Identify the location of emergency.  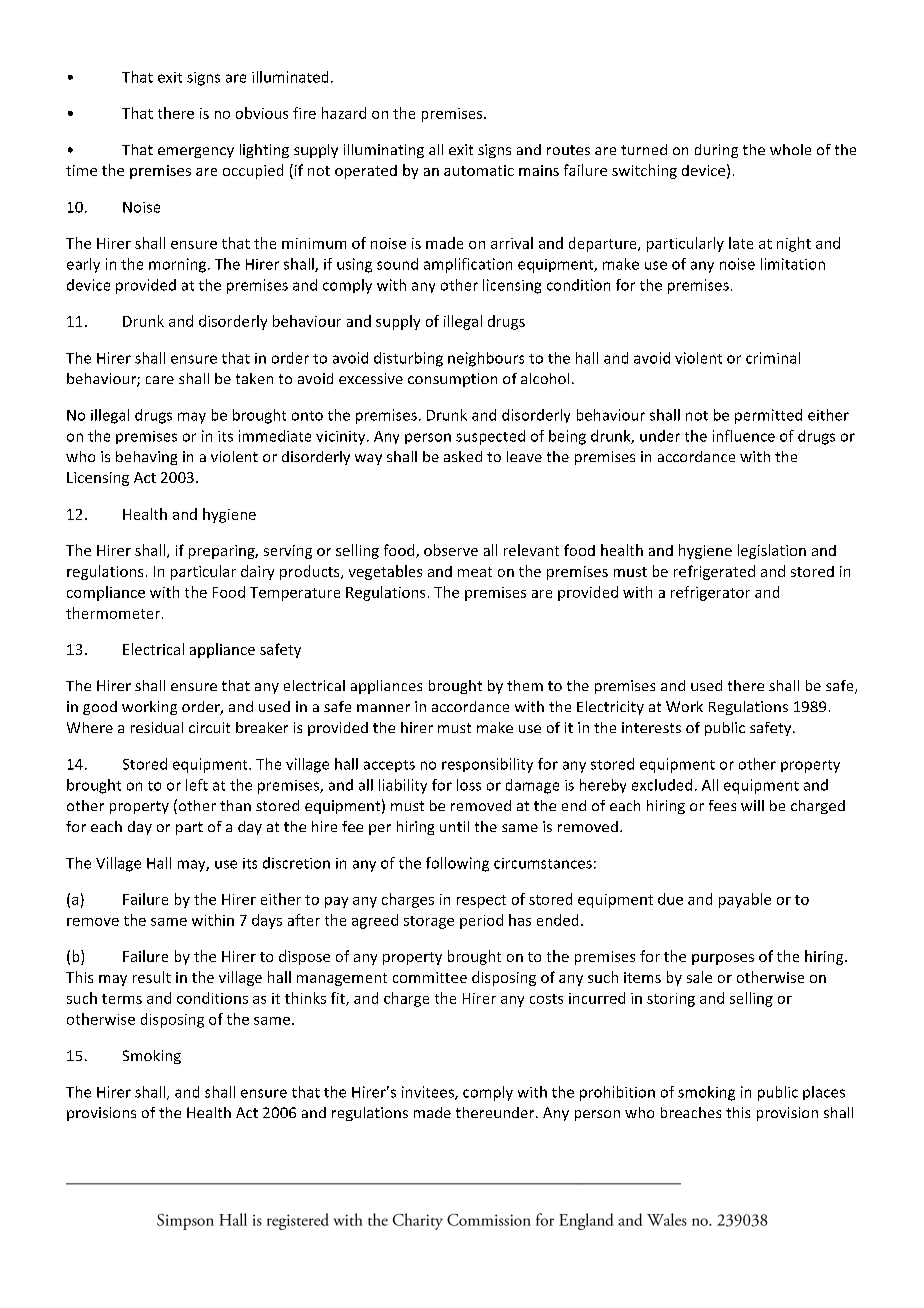
(196, 152).
